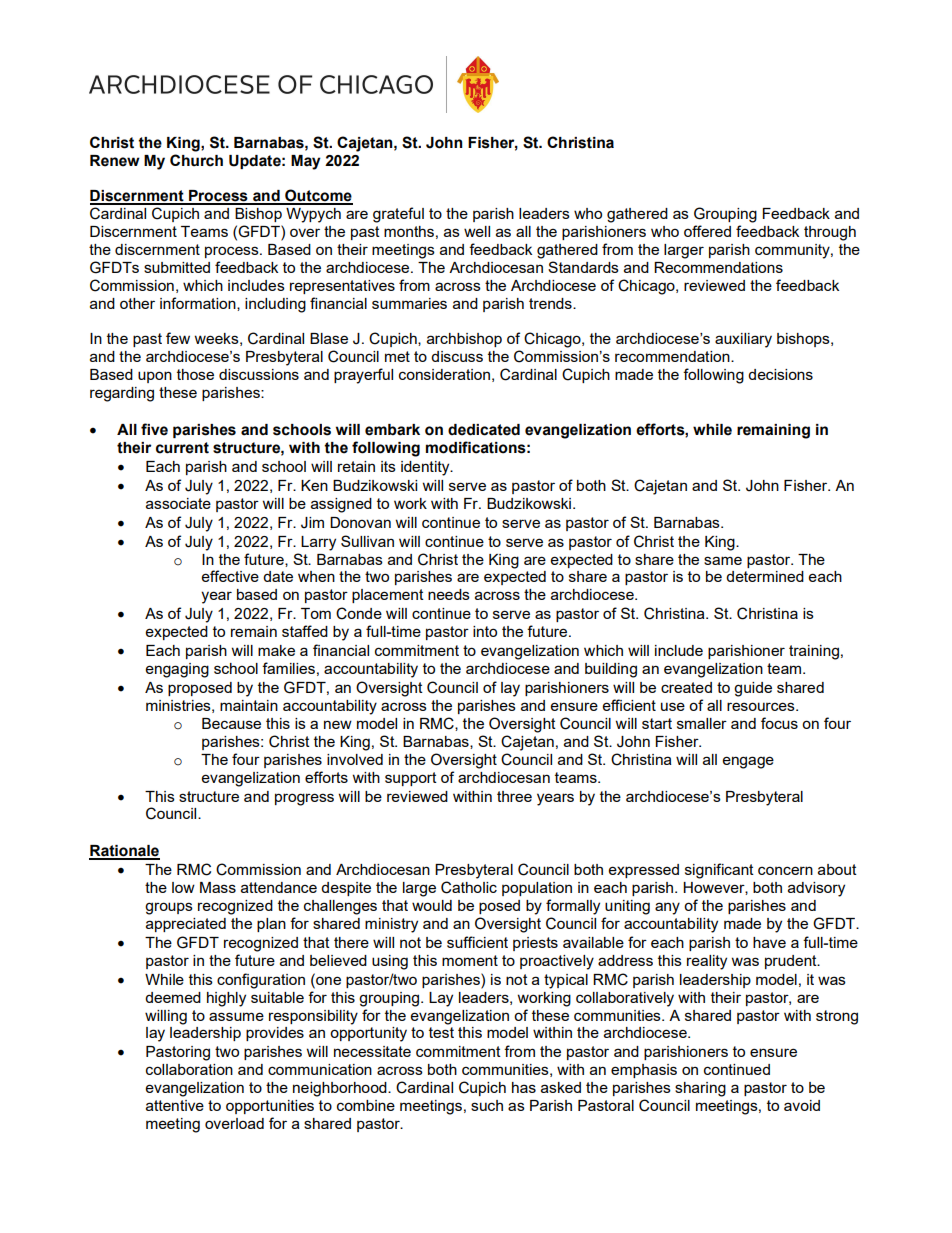 This screenshot has width=952, height=1233. What do you see at coordinates (178, 503) in the screenshot?
I see `associate` at bounding box center [178, 503].
